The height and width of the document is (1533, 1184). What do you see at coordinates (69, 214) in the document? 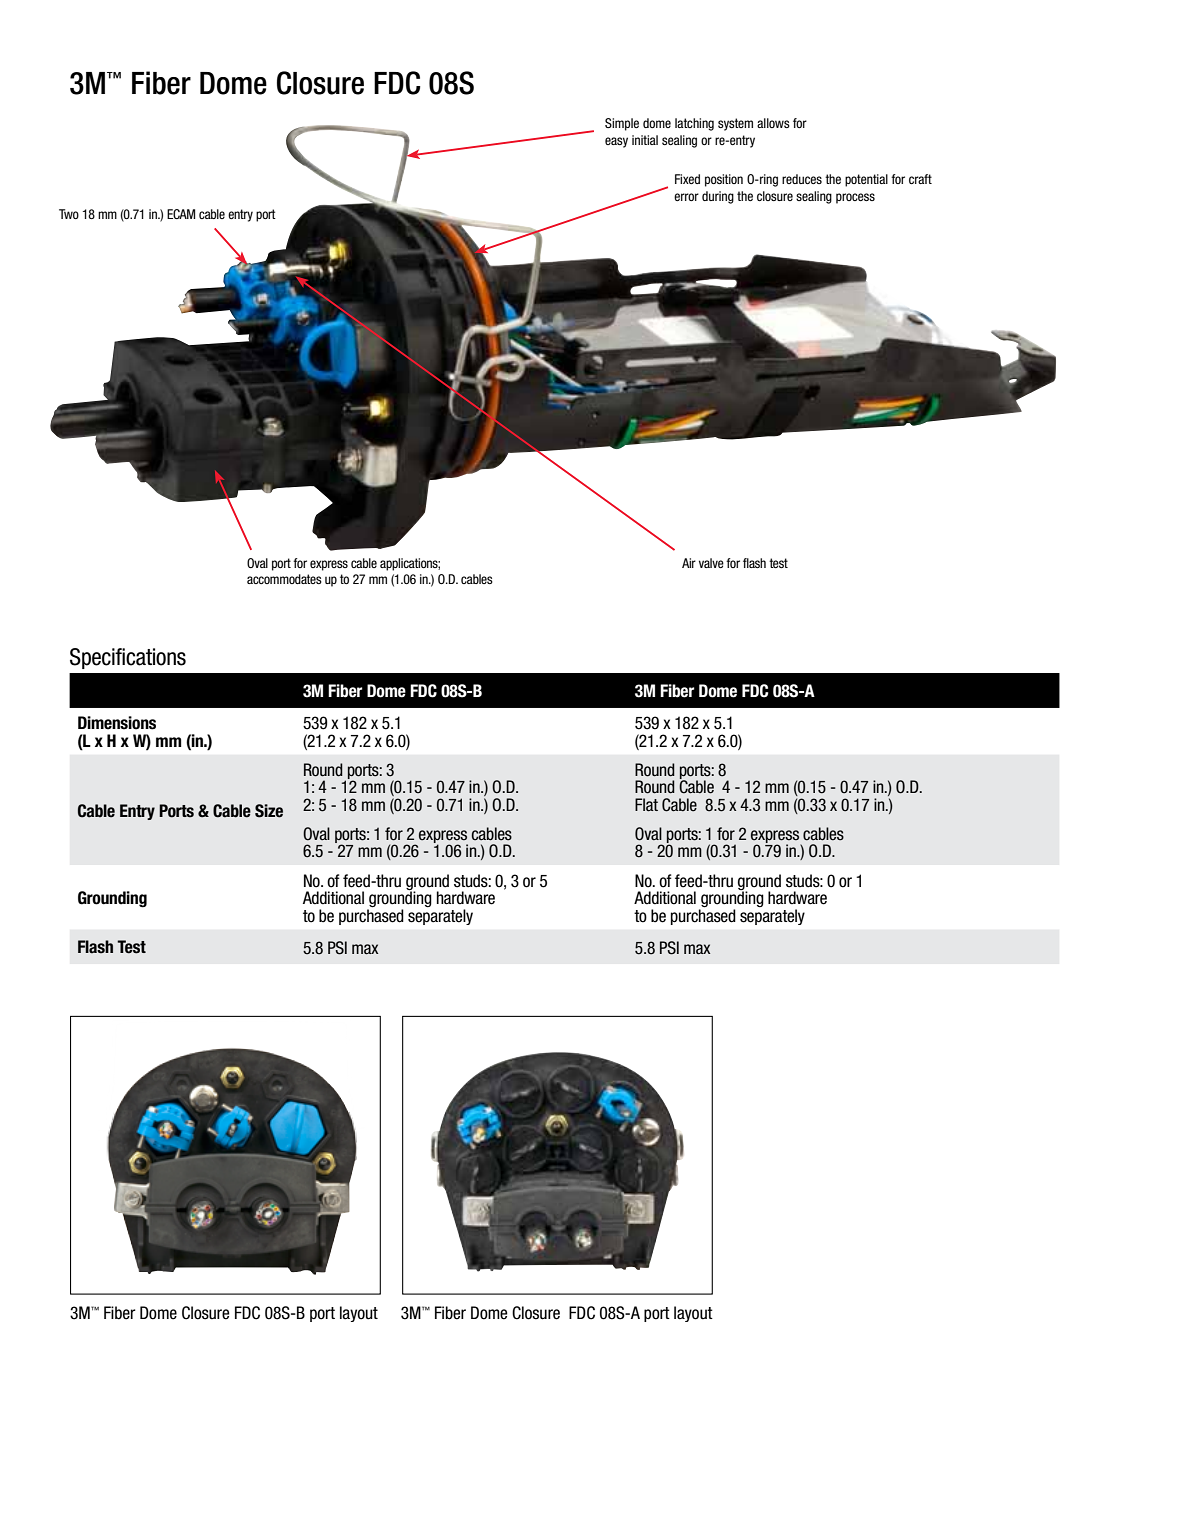
I see `Two` at bounding box center [69, 214].
